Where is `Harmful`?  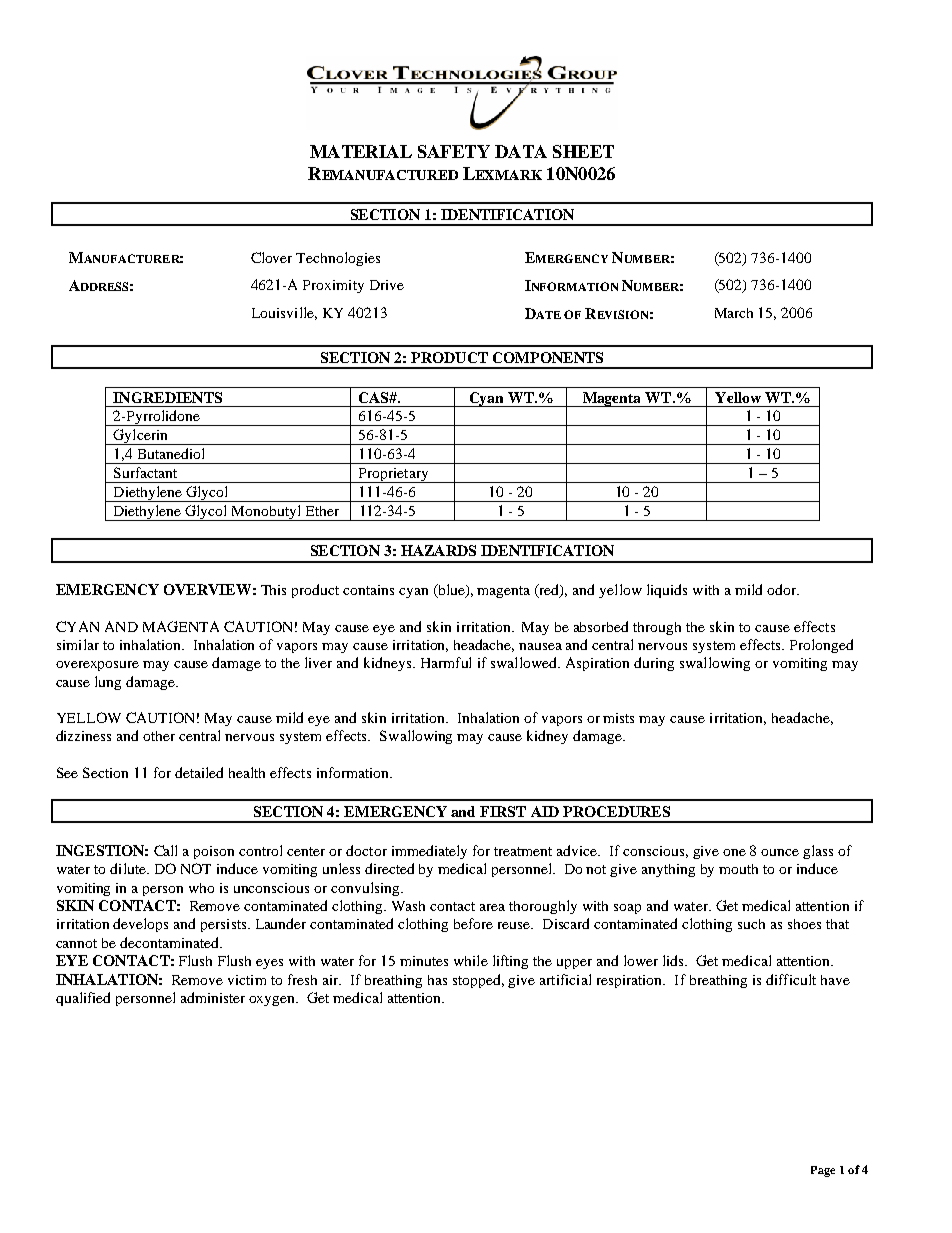 Harmful is located at coordinates (446, 662).
